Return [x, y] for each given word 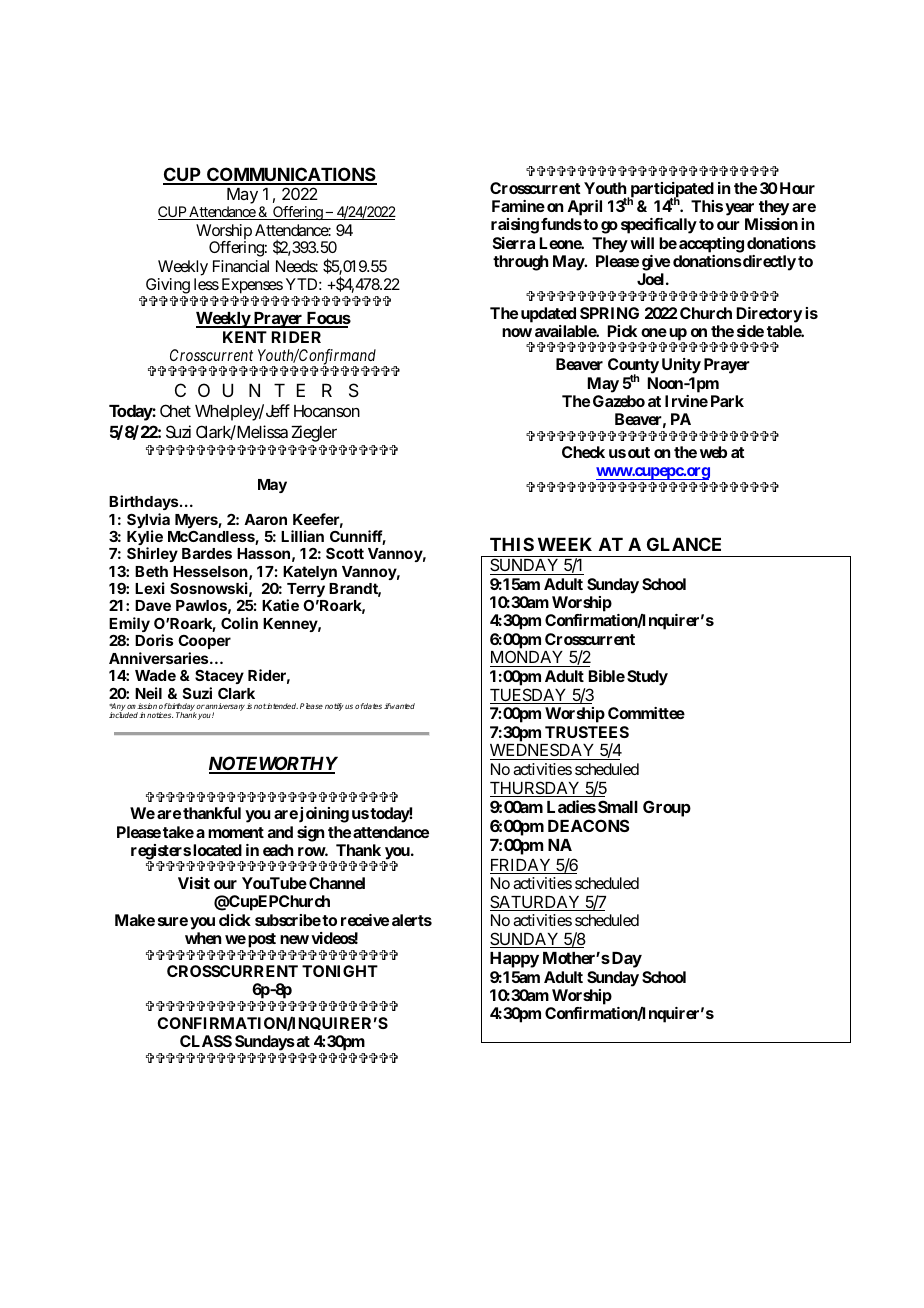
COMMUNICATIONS [291, 175]
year [739, 209]
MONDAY [527, 656]
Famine [518, 206]
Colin [239, 623]
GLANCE [684, 544]
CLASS [206, 1041]
